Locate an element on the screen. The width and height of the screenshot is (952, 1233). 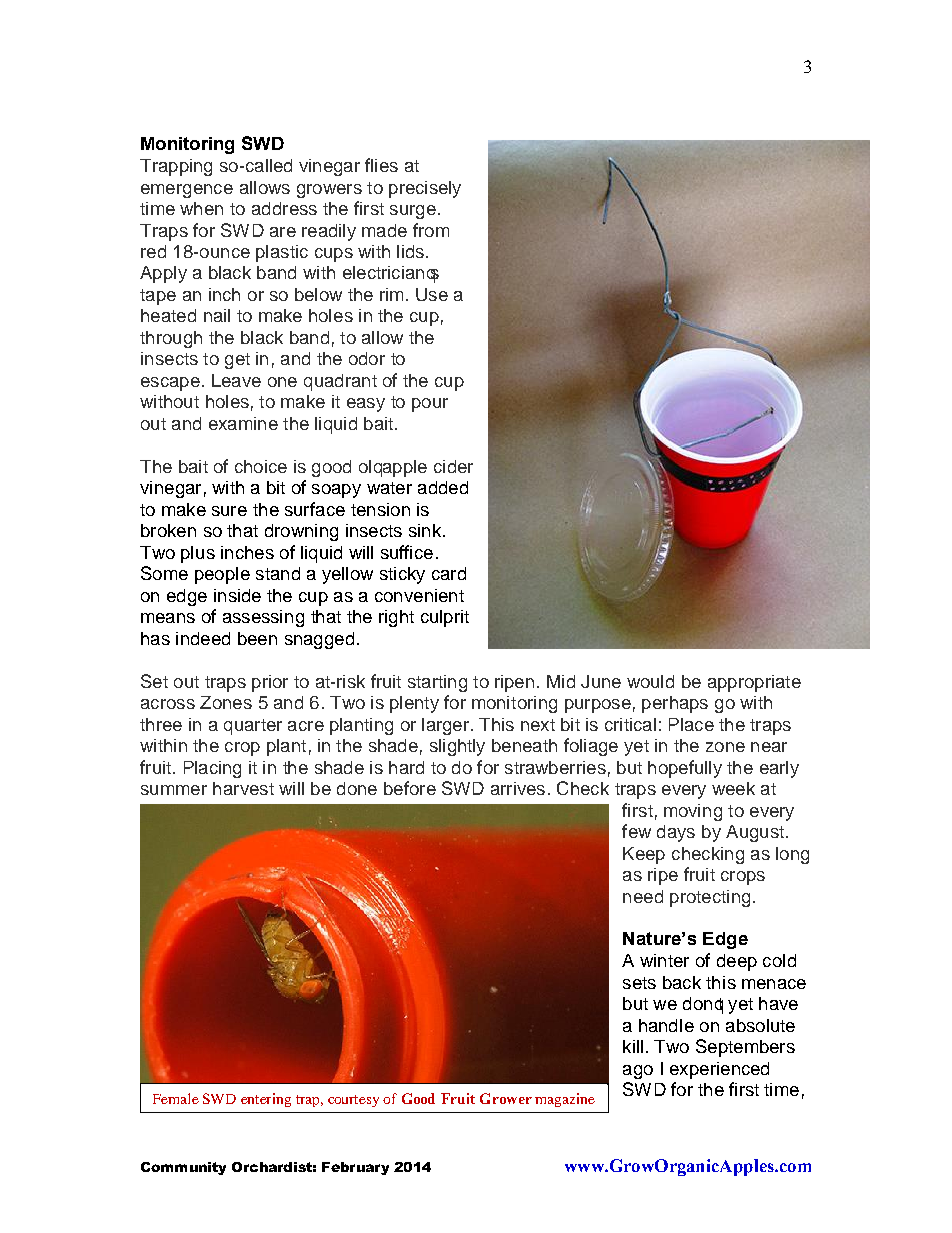
precisely is located at coordinates (425, 189).
